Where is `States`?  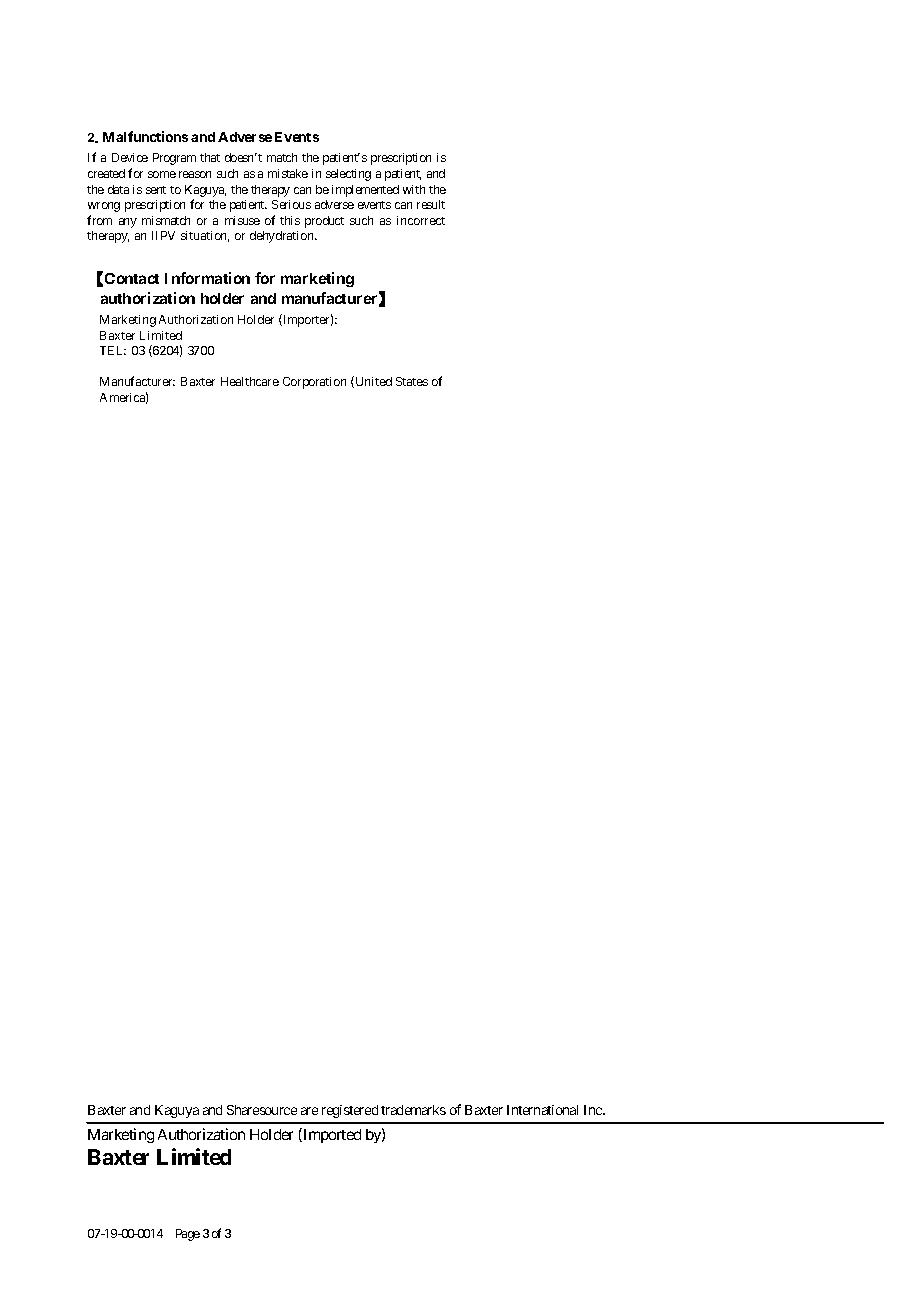
States is located at coordinates (412, 381).
